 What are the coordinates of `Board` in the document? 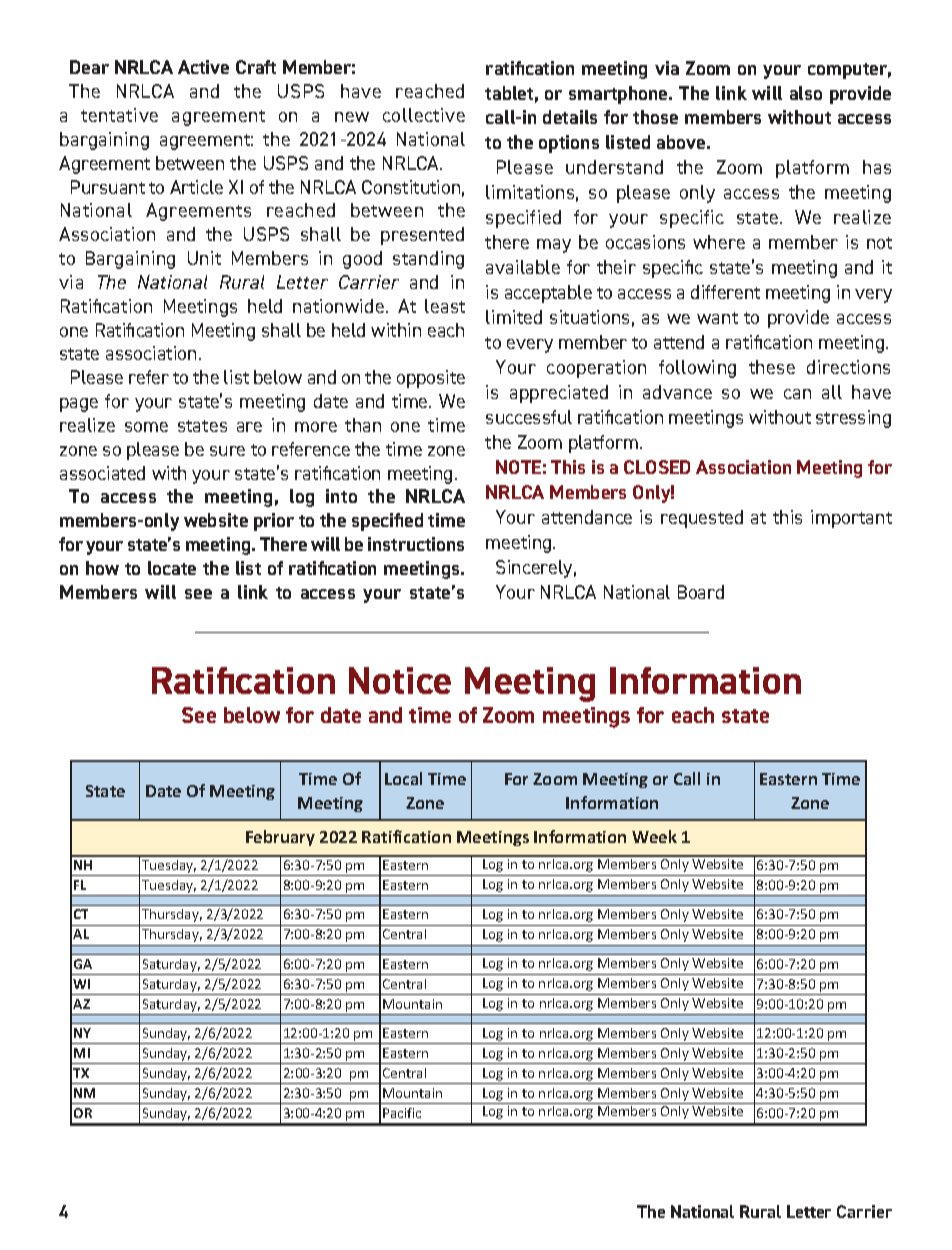 It's located at (701, 592).
